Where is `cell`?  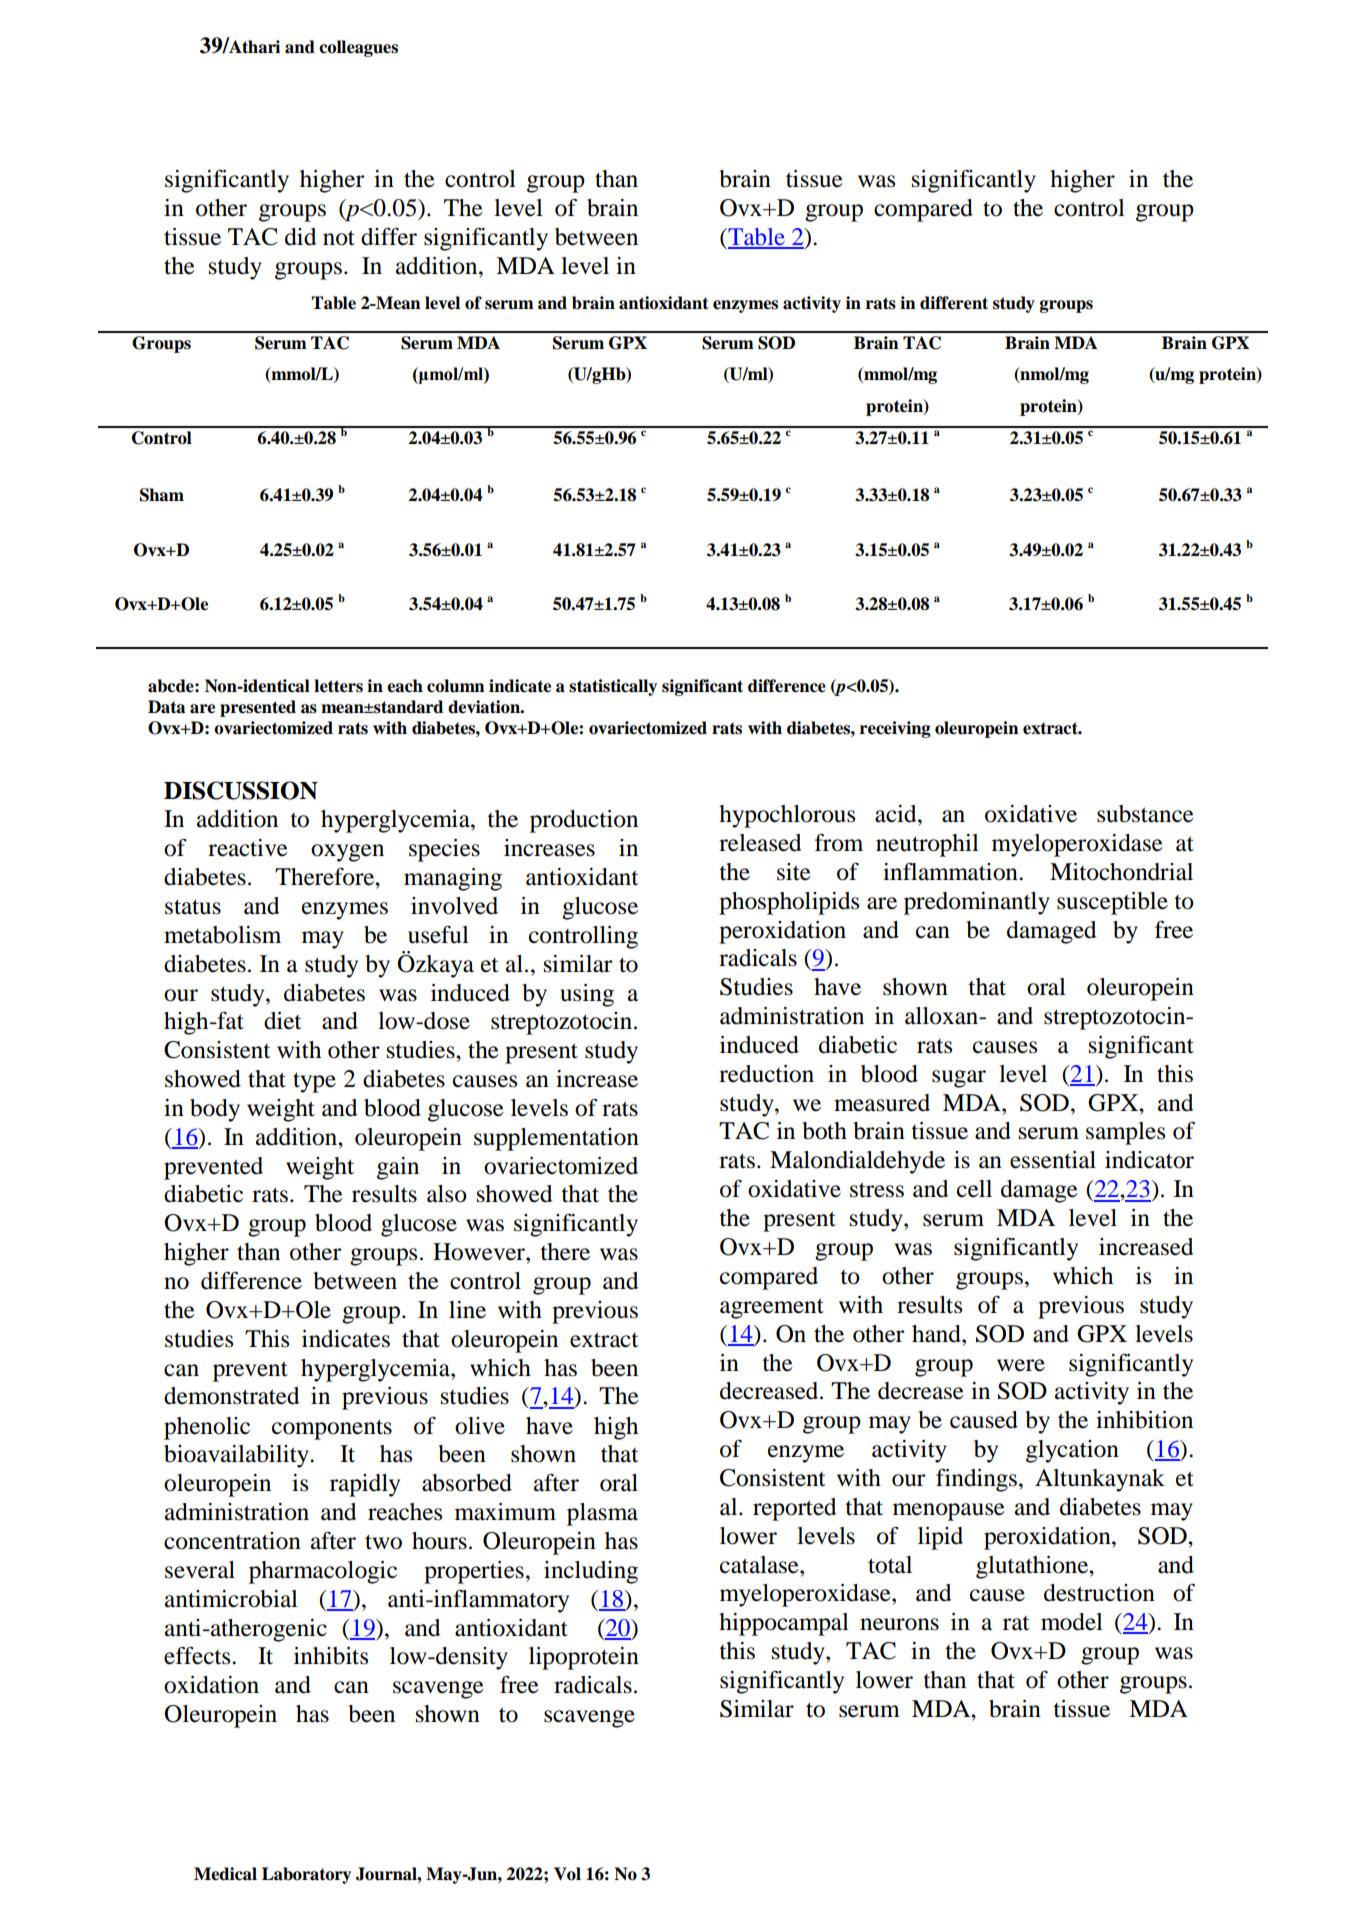
cell is located at coordinates (974, 1189).
